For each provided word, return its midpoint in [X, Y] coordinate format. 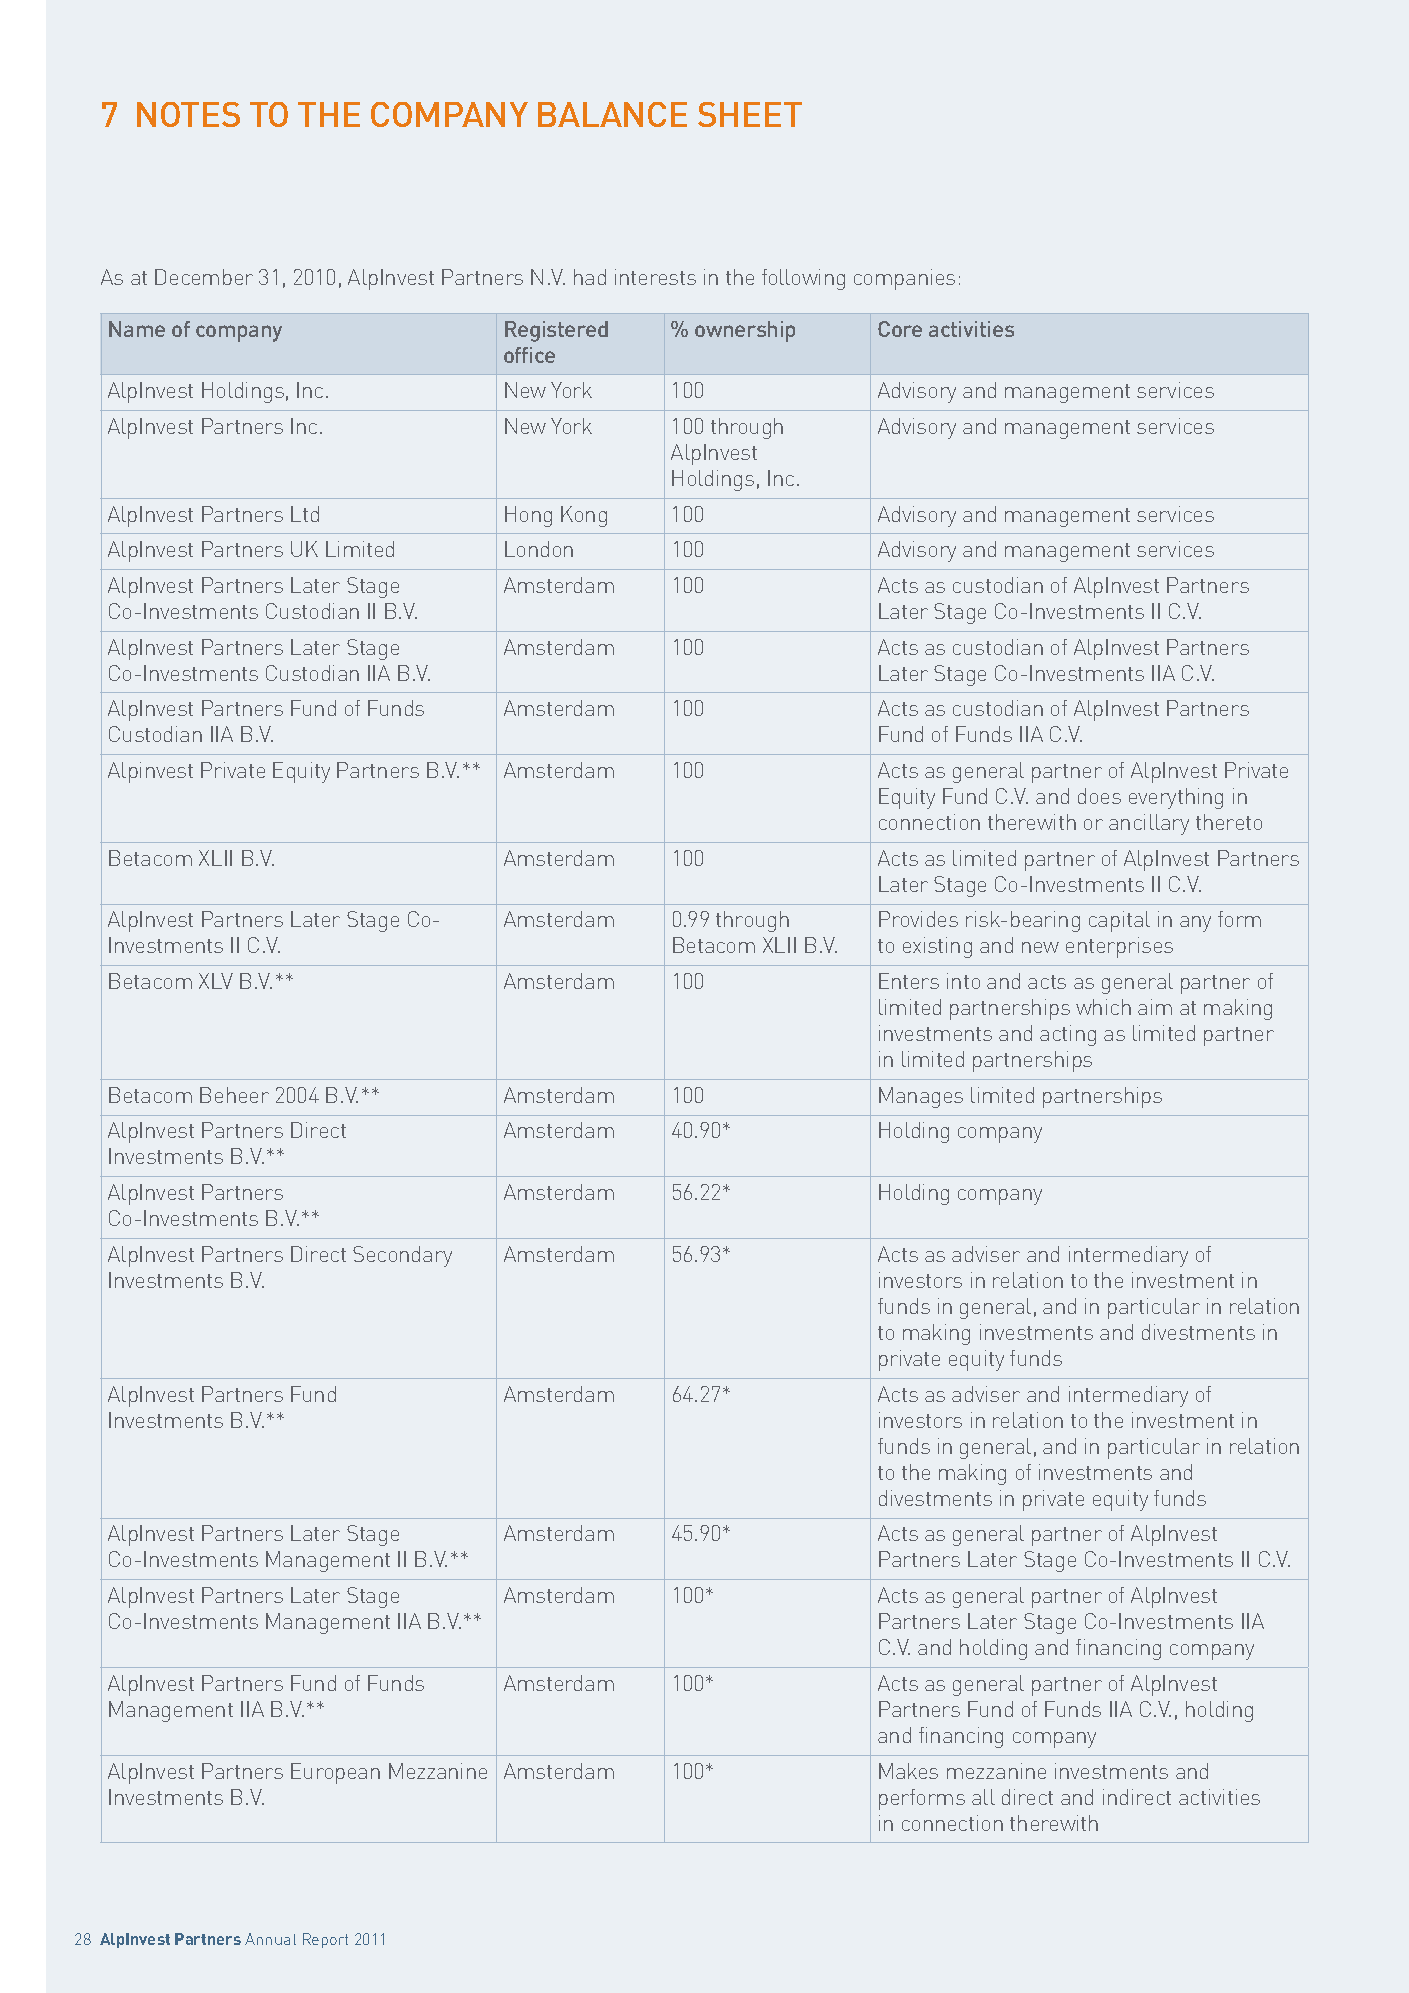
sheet [750, 114]
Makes [908, 1771]
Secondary [402, 1256]
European [335, 1773]
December [204, 277]
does [1099, 796]
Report [325, 1940]
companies [904, 279]
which [1103, 1007]
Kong [584, 516]
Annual [270, 1939]
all [983, 1797]
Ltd [305, 514]
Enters [909, 981]
